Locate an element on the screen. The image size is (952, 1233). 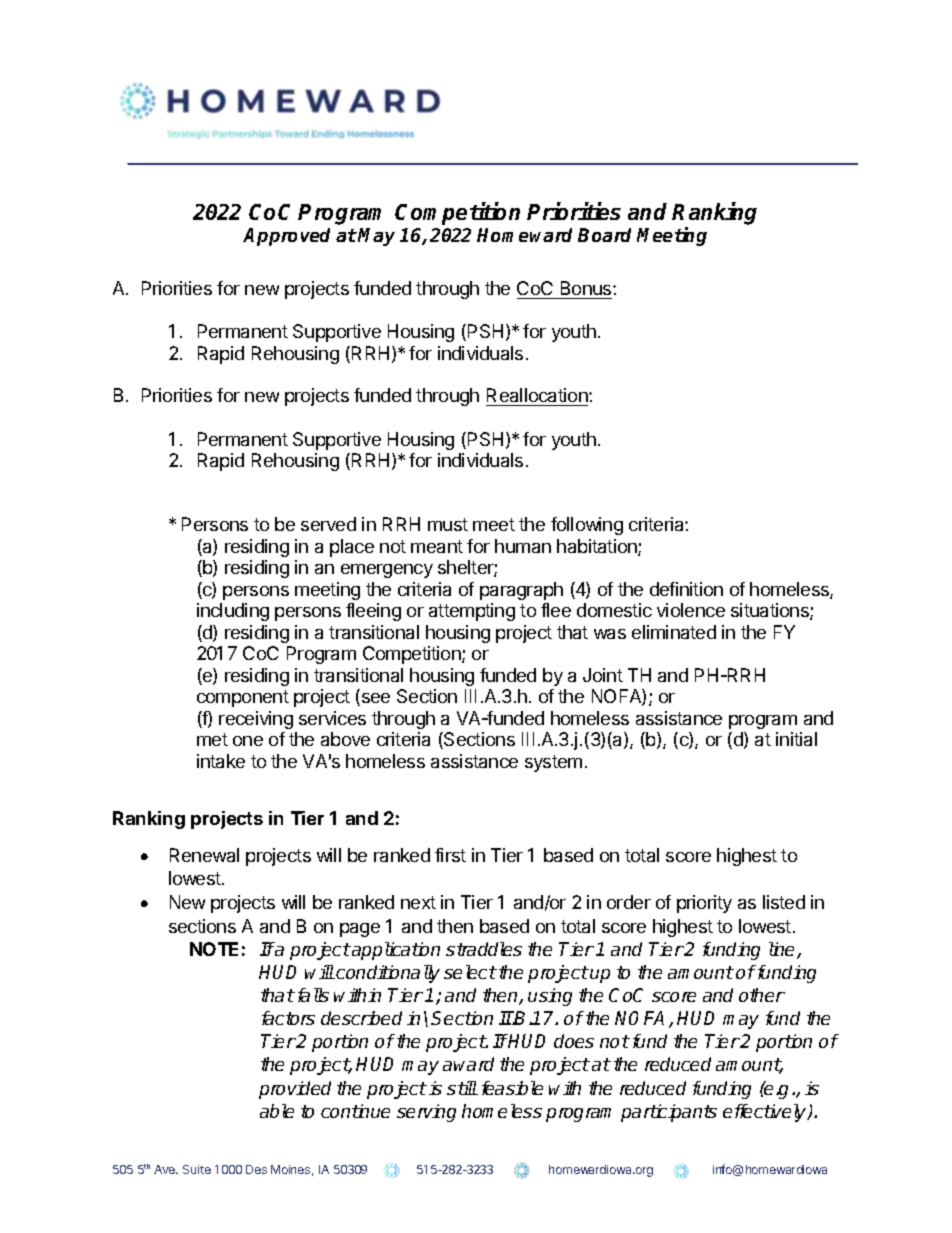
including is located at coordinates (233, 612).
